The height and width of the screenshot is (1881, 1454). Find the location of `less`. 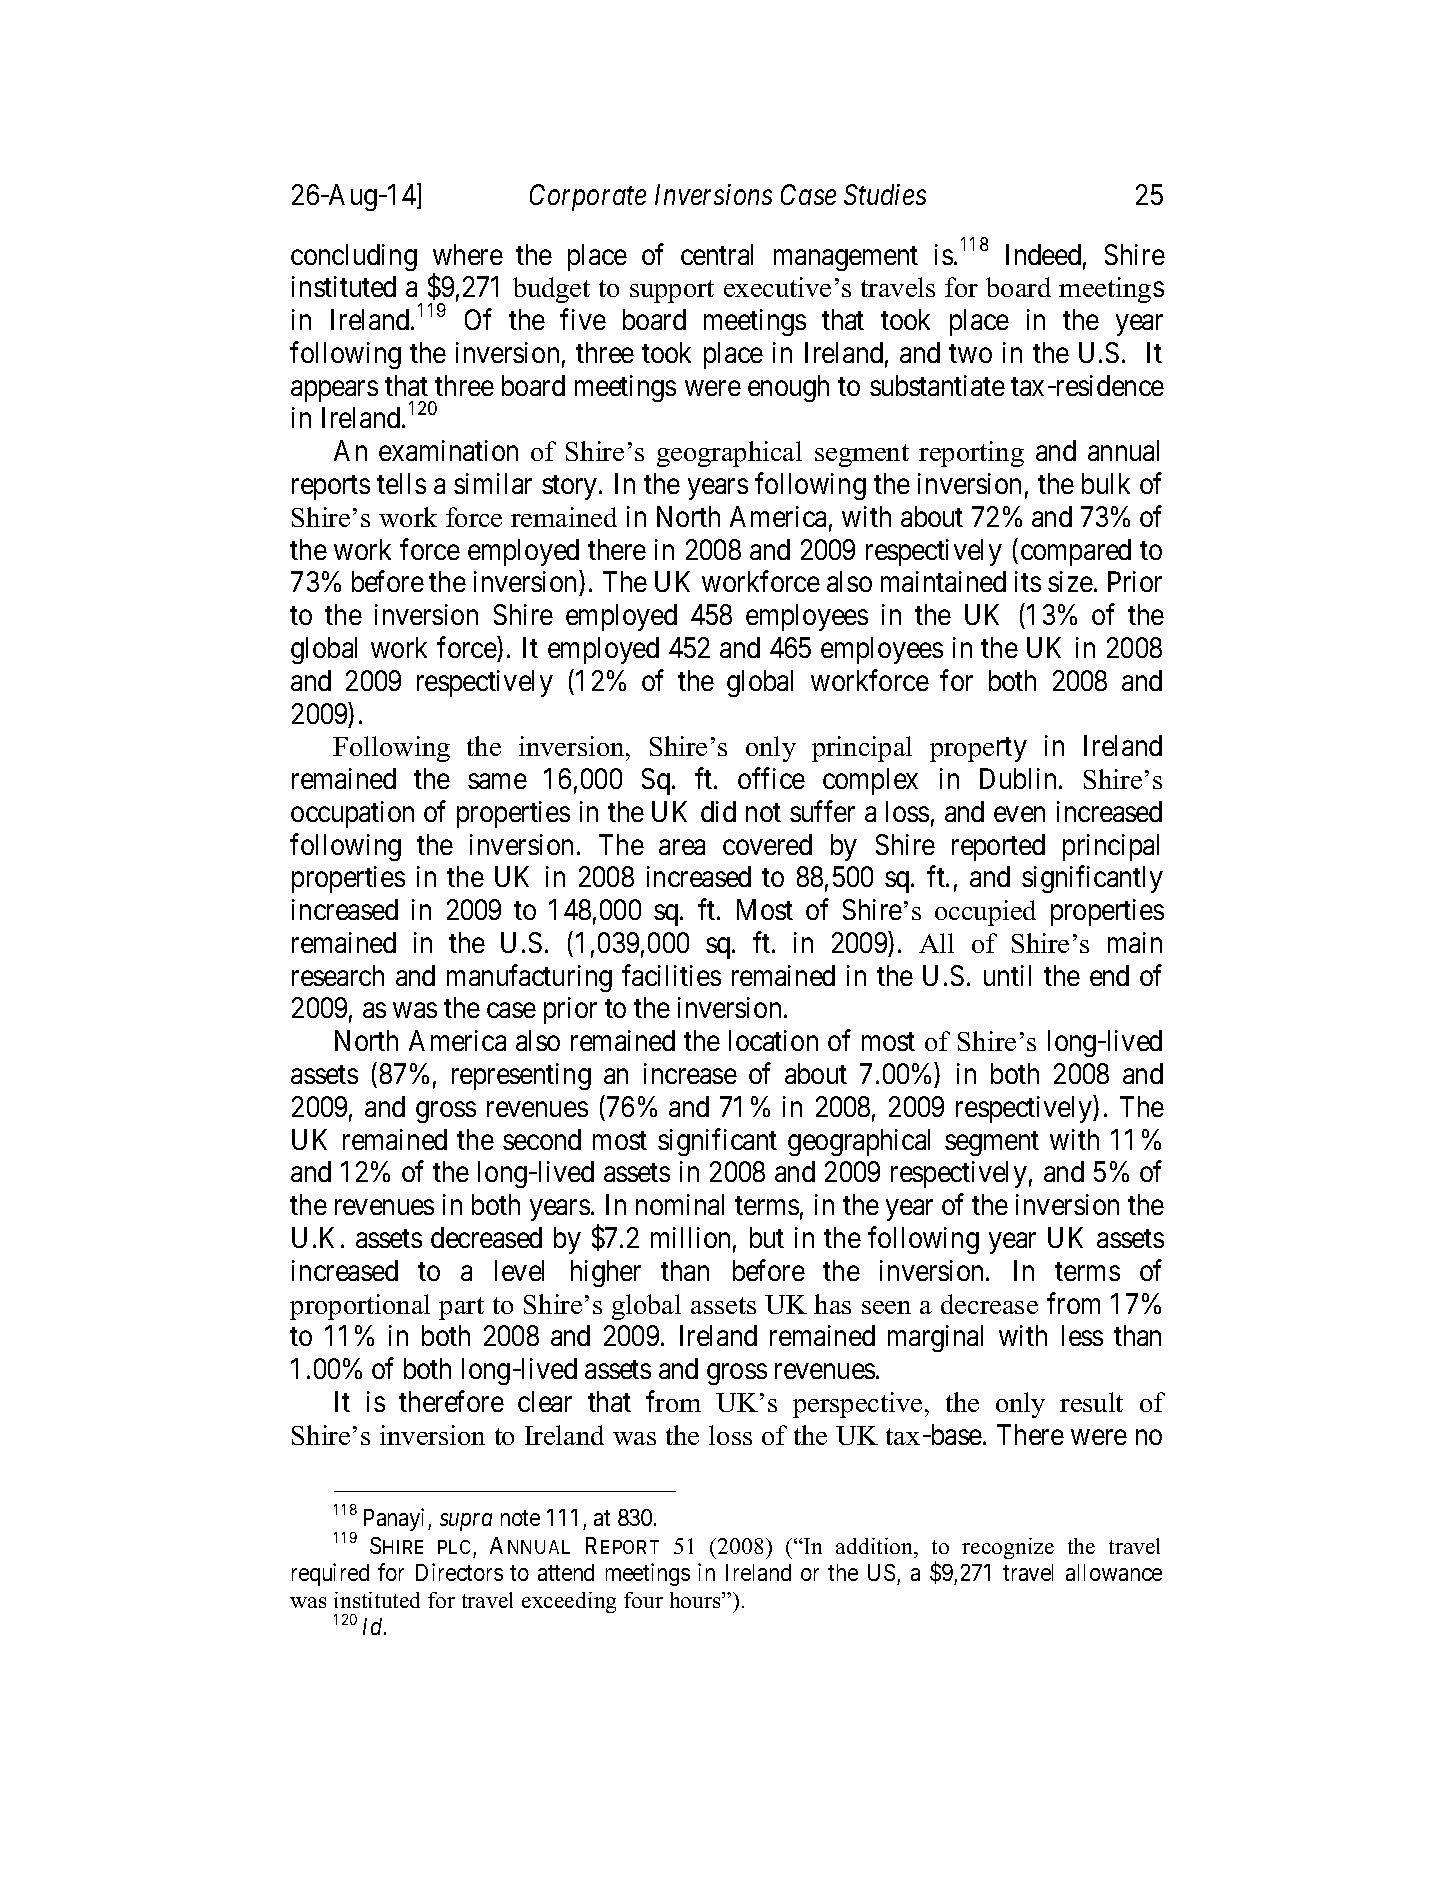

less is located at coordinates (1082, 1335).
